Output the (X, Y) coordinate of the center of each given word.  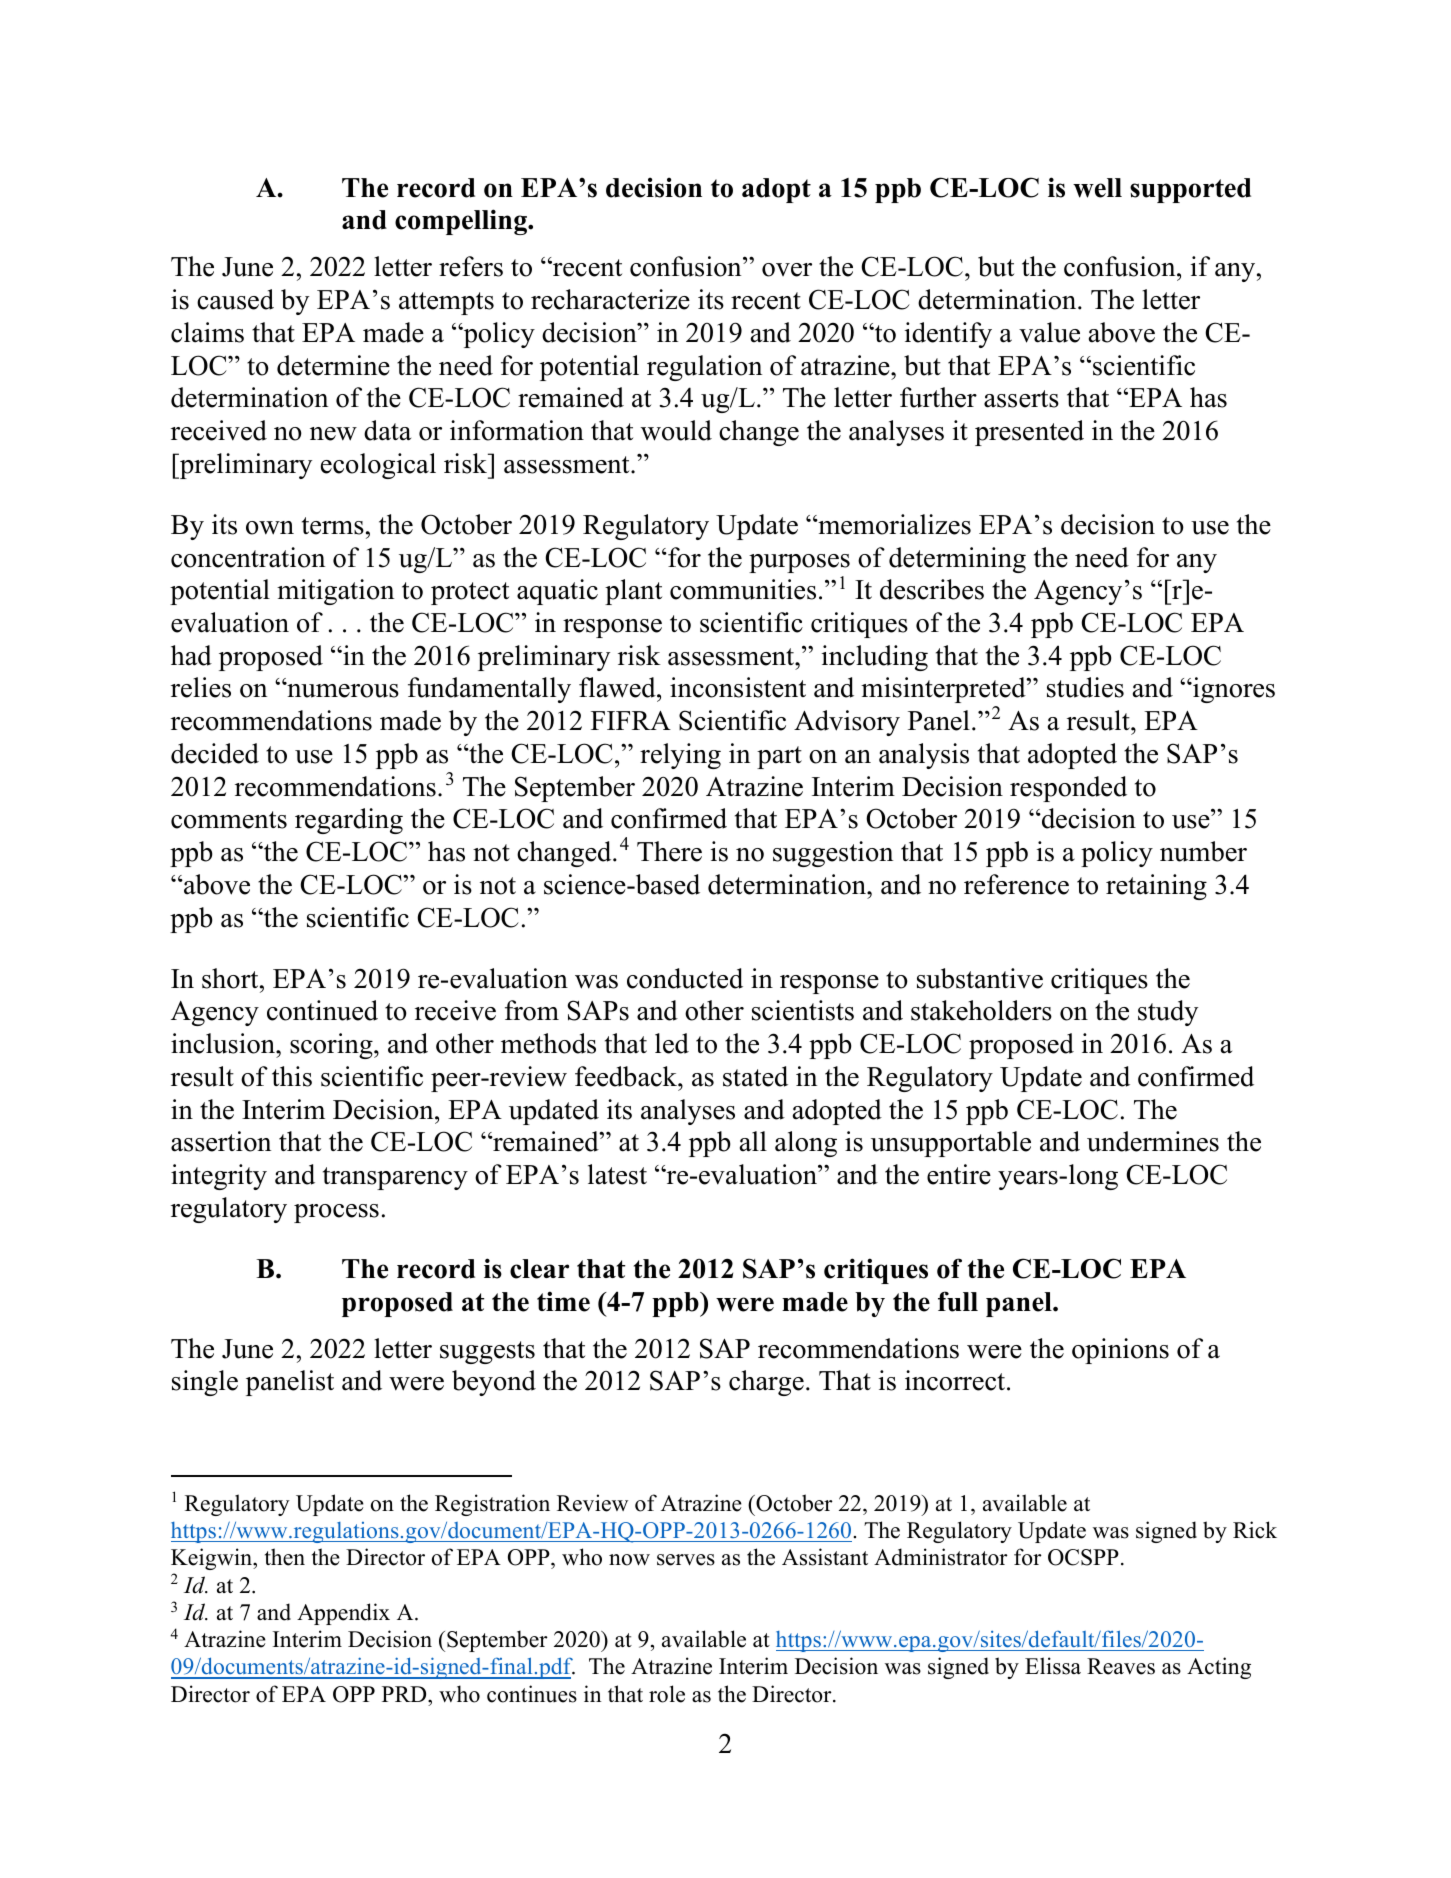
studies (1085, 687)
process (336, 1213)
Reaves (1121, 1666)
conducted (685, 978)
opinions (1120, 1351)
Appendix (343, 1614)
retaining (1156, 887)
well (1097, 188)
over (787, 270)
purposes (799, 563)
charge (766, 1383)
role (667, 1694)
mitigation (335, 592)
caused (235, 299)
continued (322, 1010)
